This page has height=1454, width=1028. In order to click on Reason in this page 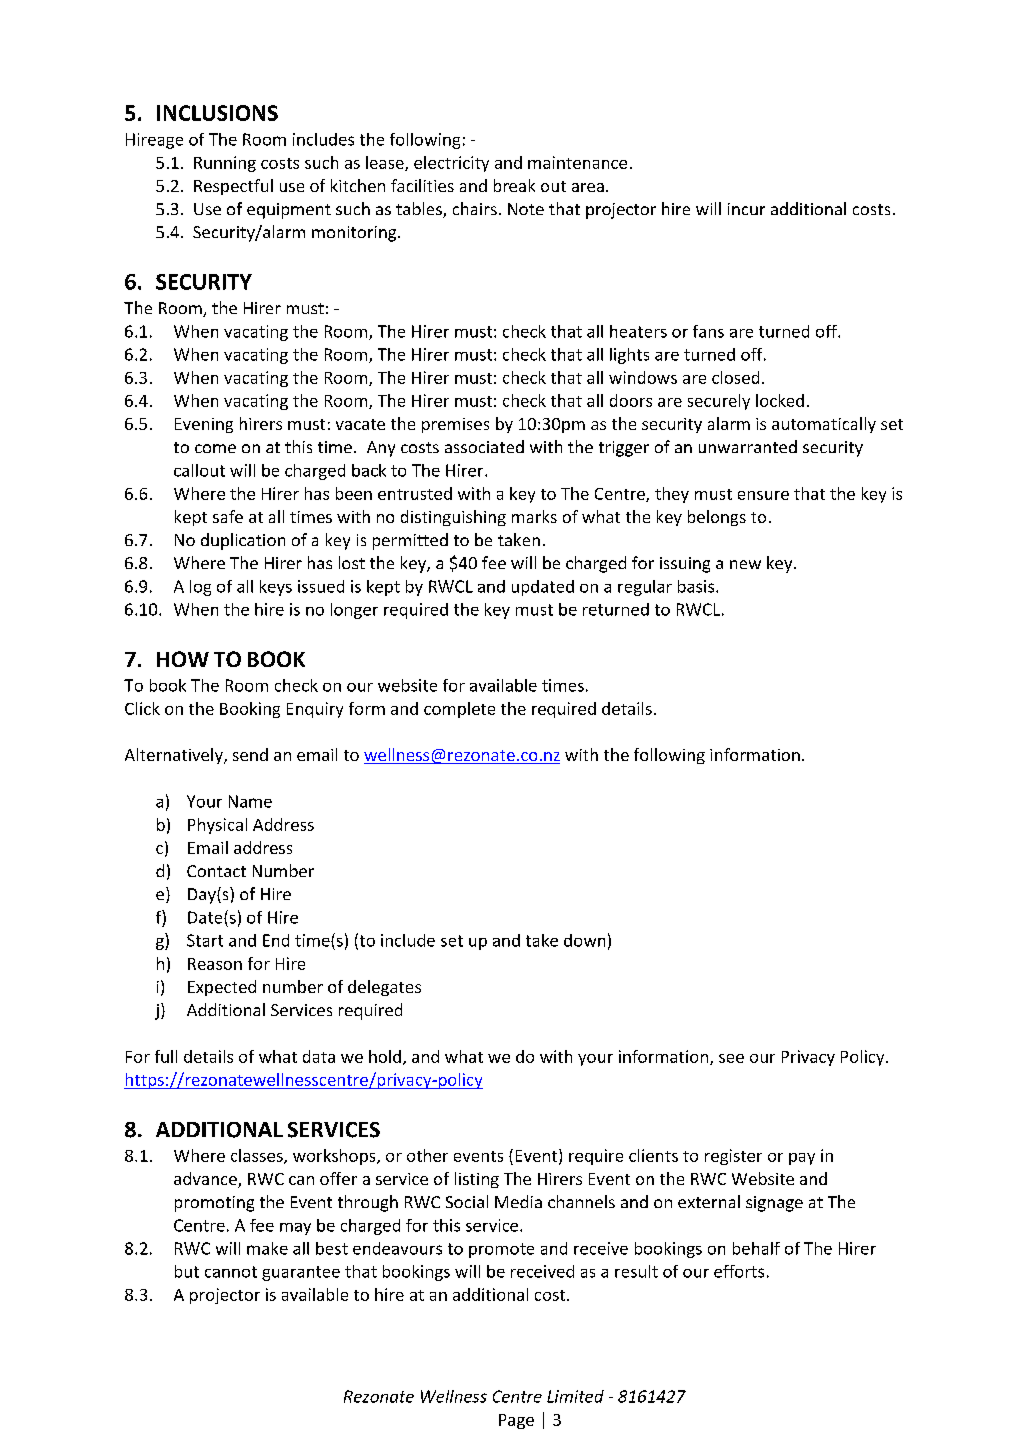, I will do `click(215, 964)`.
